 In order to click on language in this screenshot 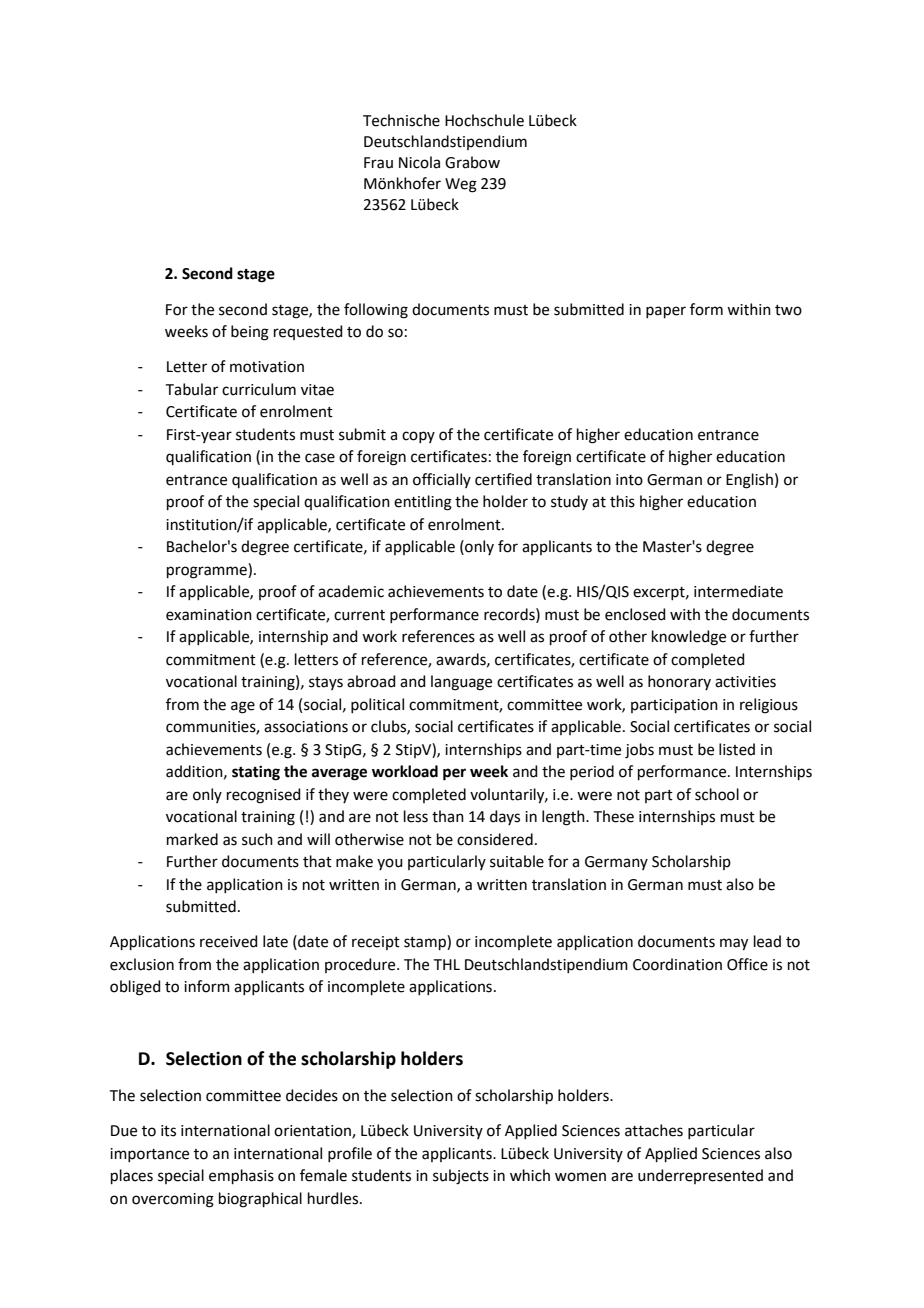, I will do `click(461, 683)`.
